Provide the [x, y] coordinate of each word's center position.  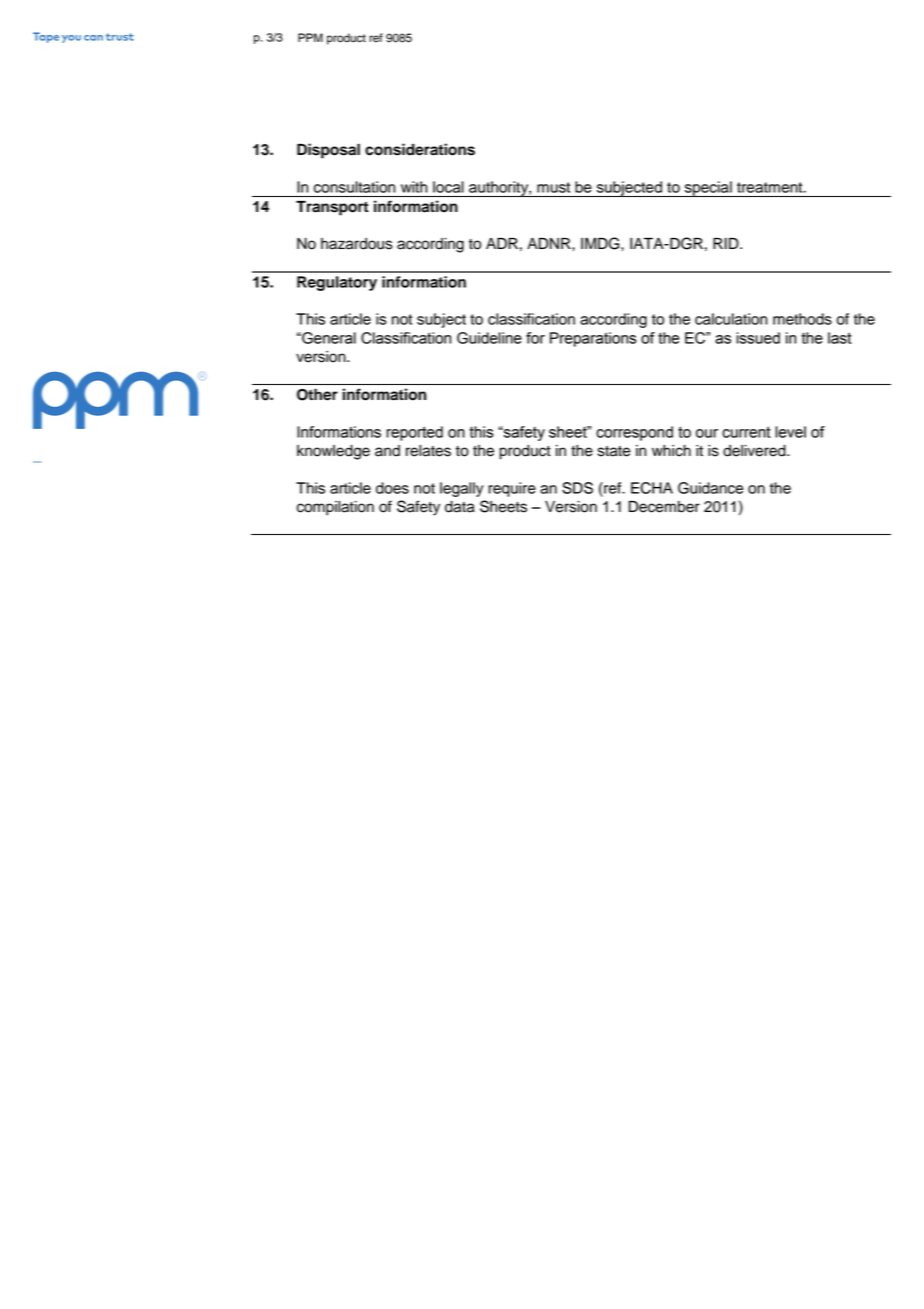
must [553, 187]
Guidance [710, 488]
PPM [310, 37]
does [392, 488]
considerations [420, 149]
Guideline [489, 338]
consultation [354, 187]
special [708, 189]
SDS [577, 488]
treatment [771, 187]
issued [758, 338]
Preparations [593, 339]
